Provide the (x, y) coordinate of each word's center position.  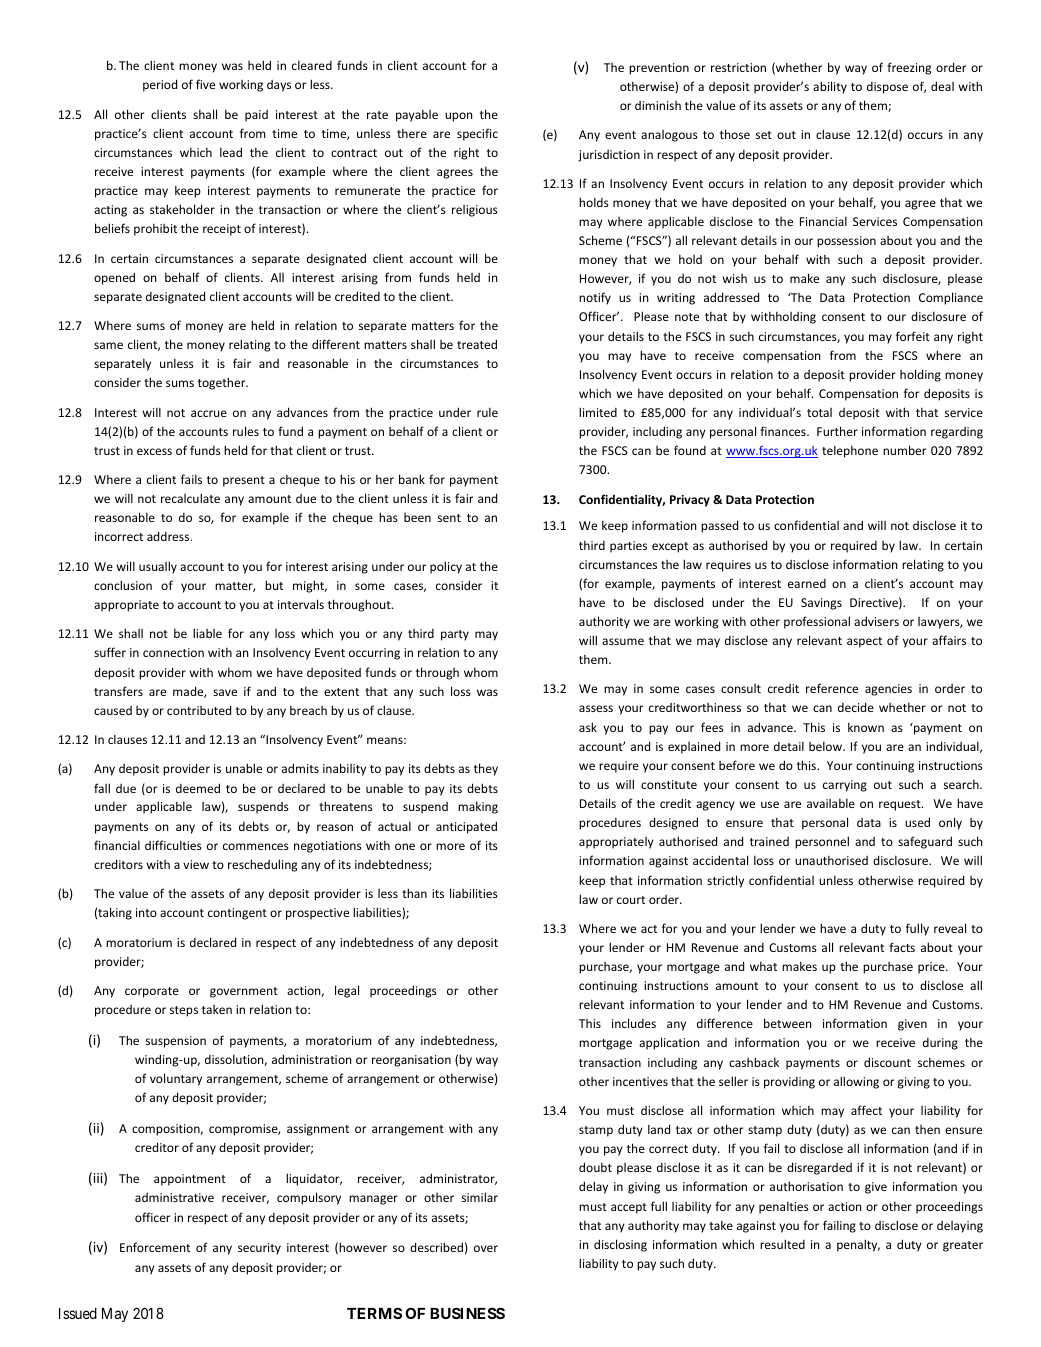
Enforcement (155, 1247)
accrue (209, 413)
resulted (782, 1244)
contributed (199, 710)
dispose (887, 88)
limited (598, 412)
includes (634, 1023)
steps (184, 1011)
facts (902, 947)
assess (596, 708)
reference (832, 688)
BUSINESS (467, 1313)
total (819, 412)
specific (477, 134)
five (205, 84)
